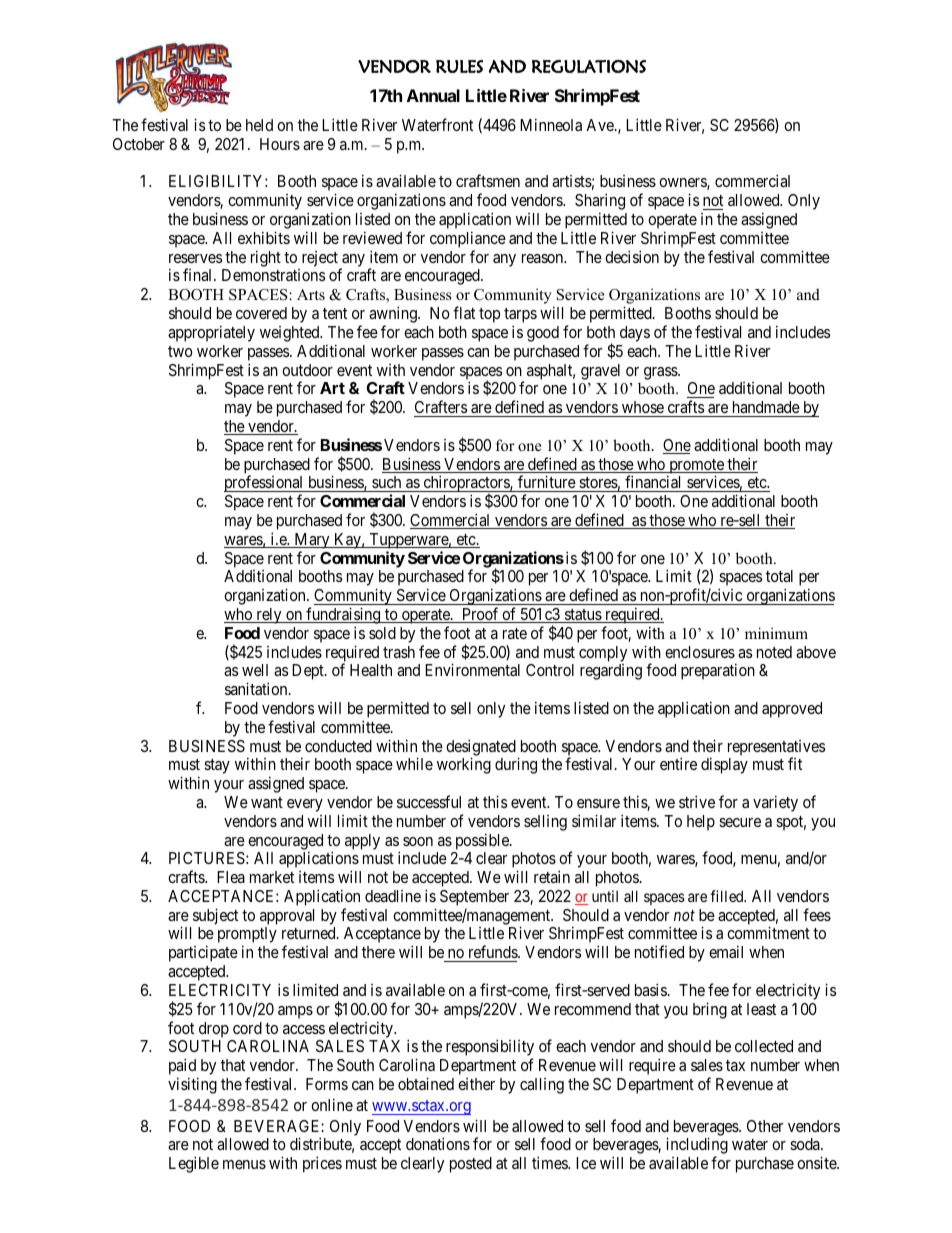  Describe the element at coordinates (269, 616) in the screenshot. I see `rely` at that location.
